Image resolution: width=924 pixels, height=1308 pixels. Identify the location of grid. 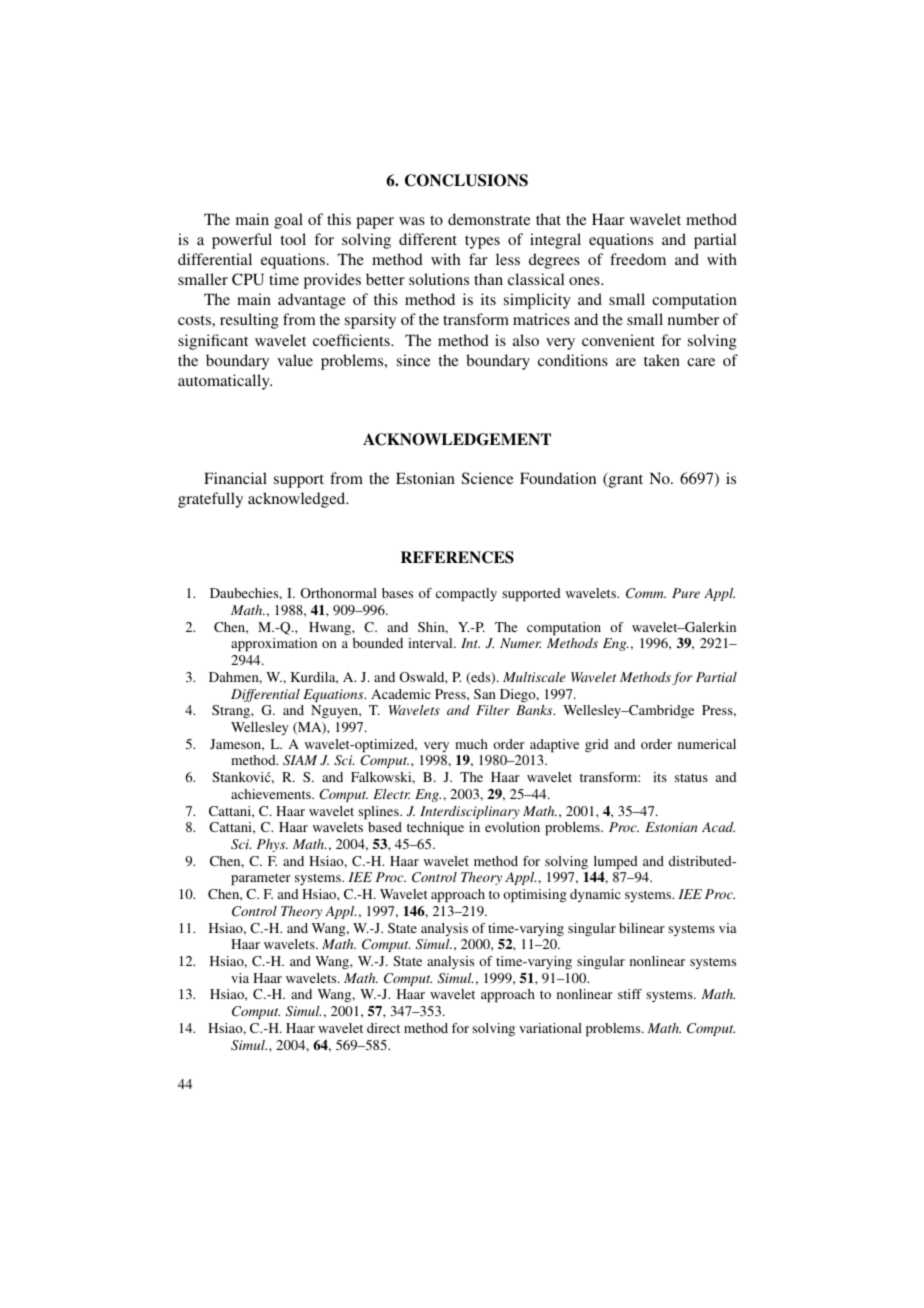
(596, 745).
